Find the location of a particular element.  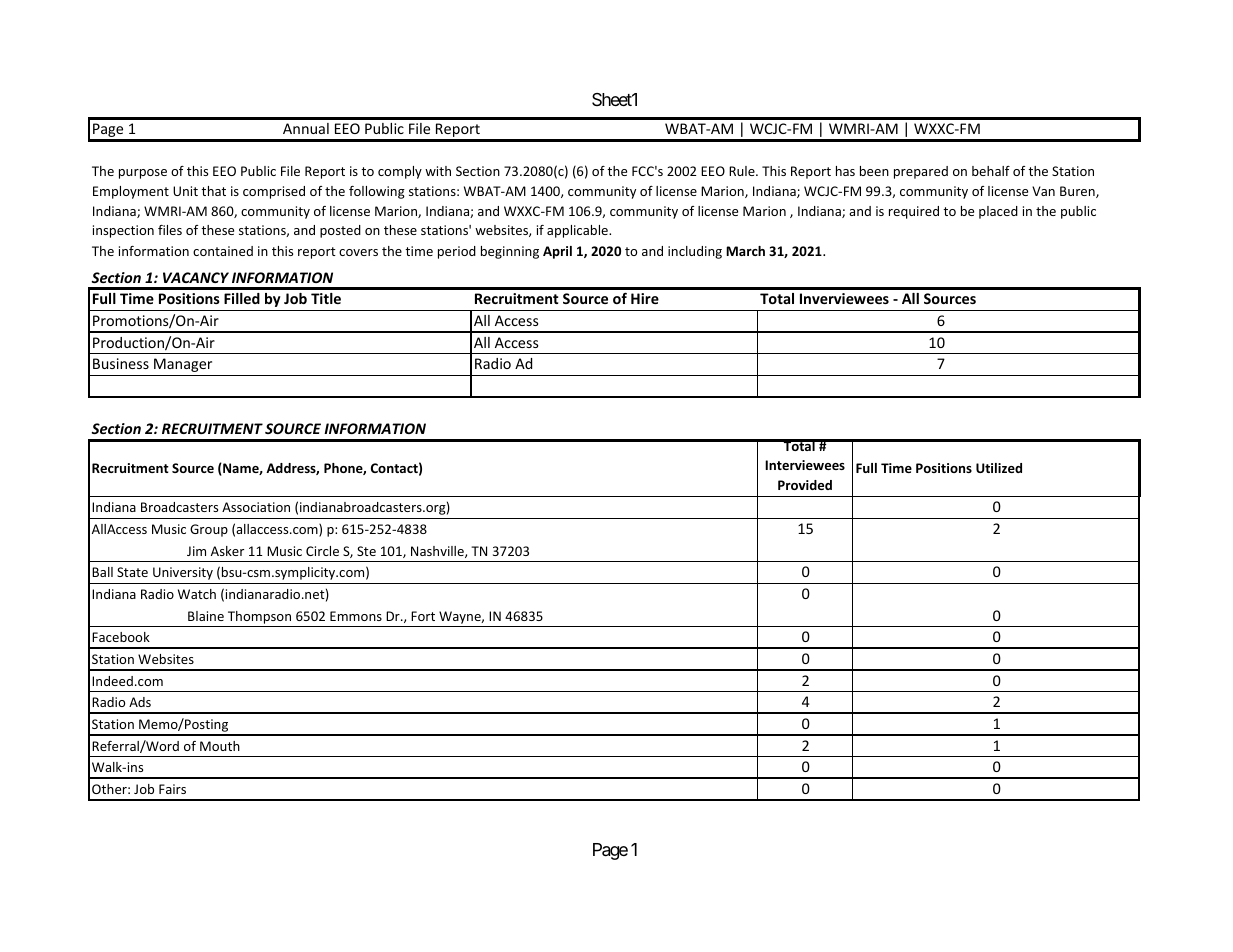

Annual is located at coordinates (306, 128).
